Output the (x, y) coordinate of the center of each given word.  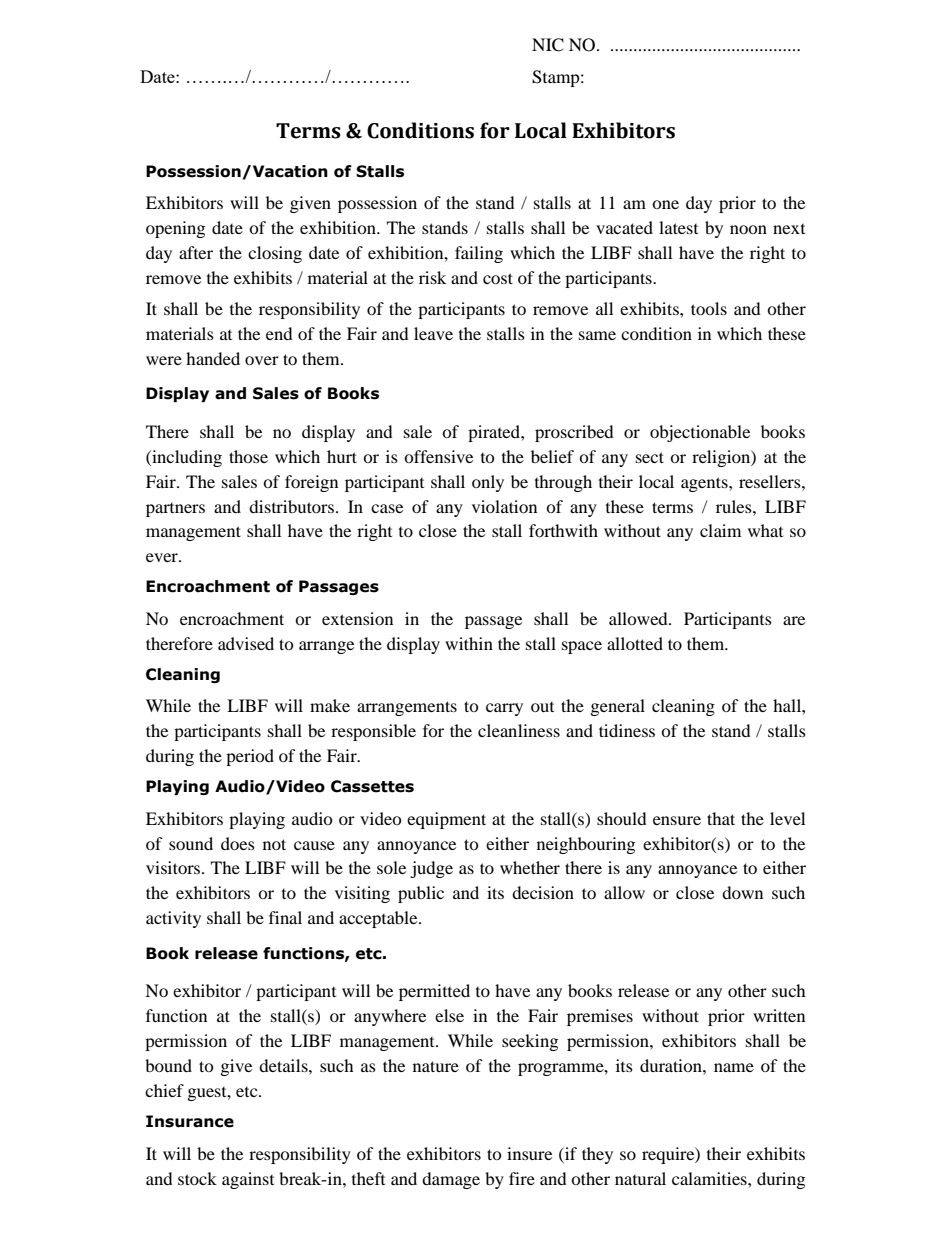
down (742, 892)
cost (498, 278)
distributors (291, 506)
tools (709, 308)
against (248, 1180)
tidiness (627, 730)
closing (275, 254)
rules (735, 506)
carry (504, 709)
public (421, 894)
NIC (548, 45)
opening (175, 229)
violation (504, 506)
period (250, 757)
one (665, 204)
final (285, 917)
